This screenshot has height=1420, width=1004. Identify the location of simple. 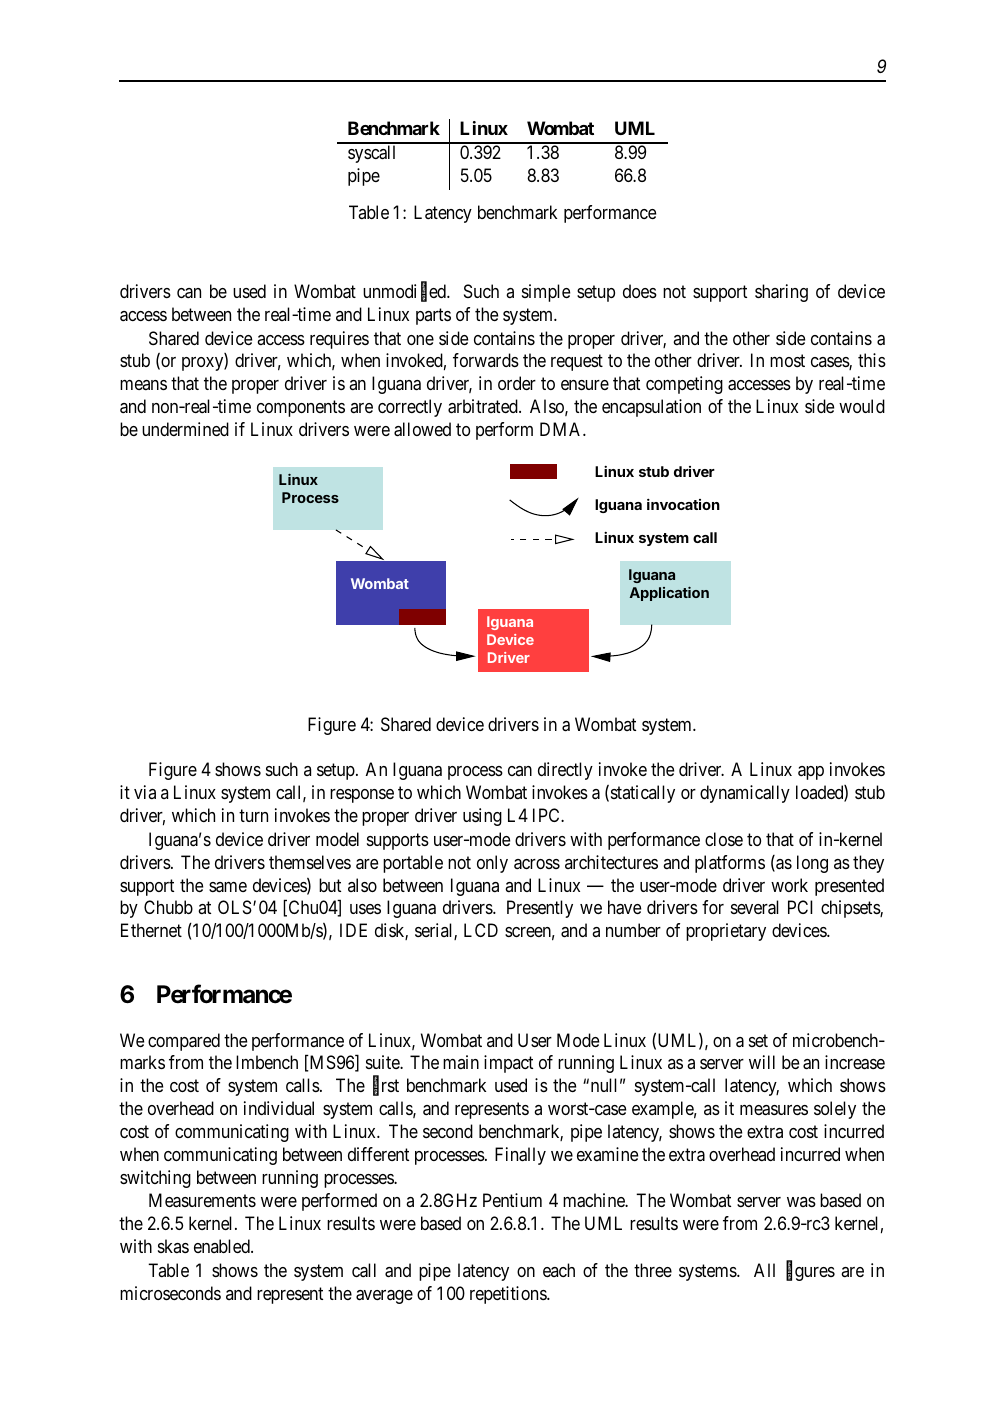
(546, 293).
